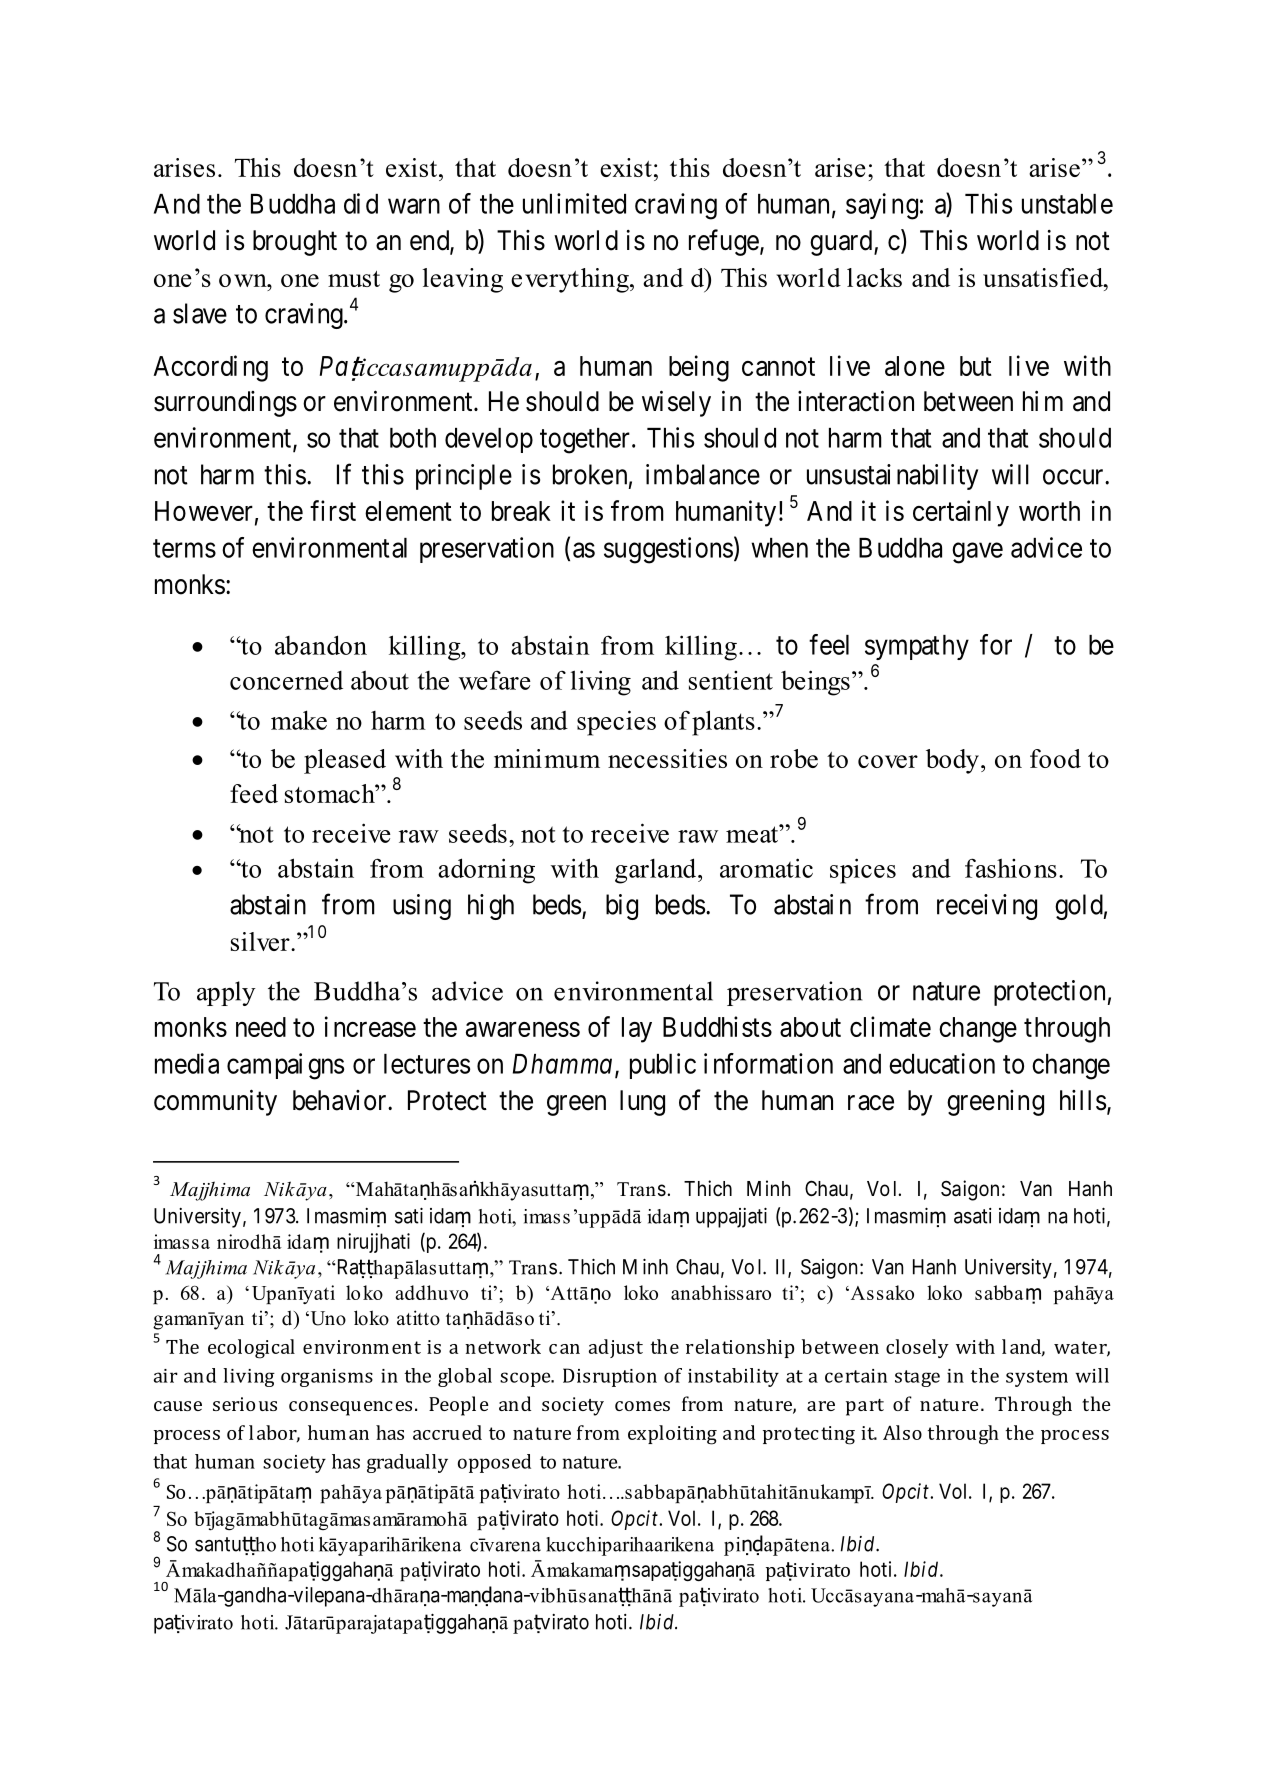 Image resolution: width=1264 pixels, height=1787 pixels. I want to click on Also, so click(902, 1432).
